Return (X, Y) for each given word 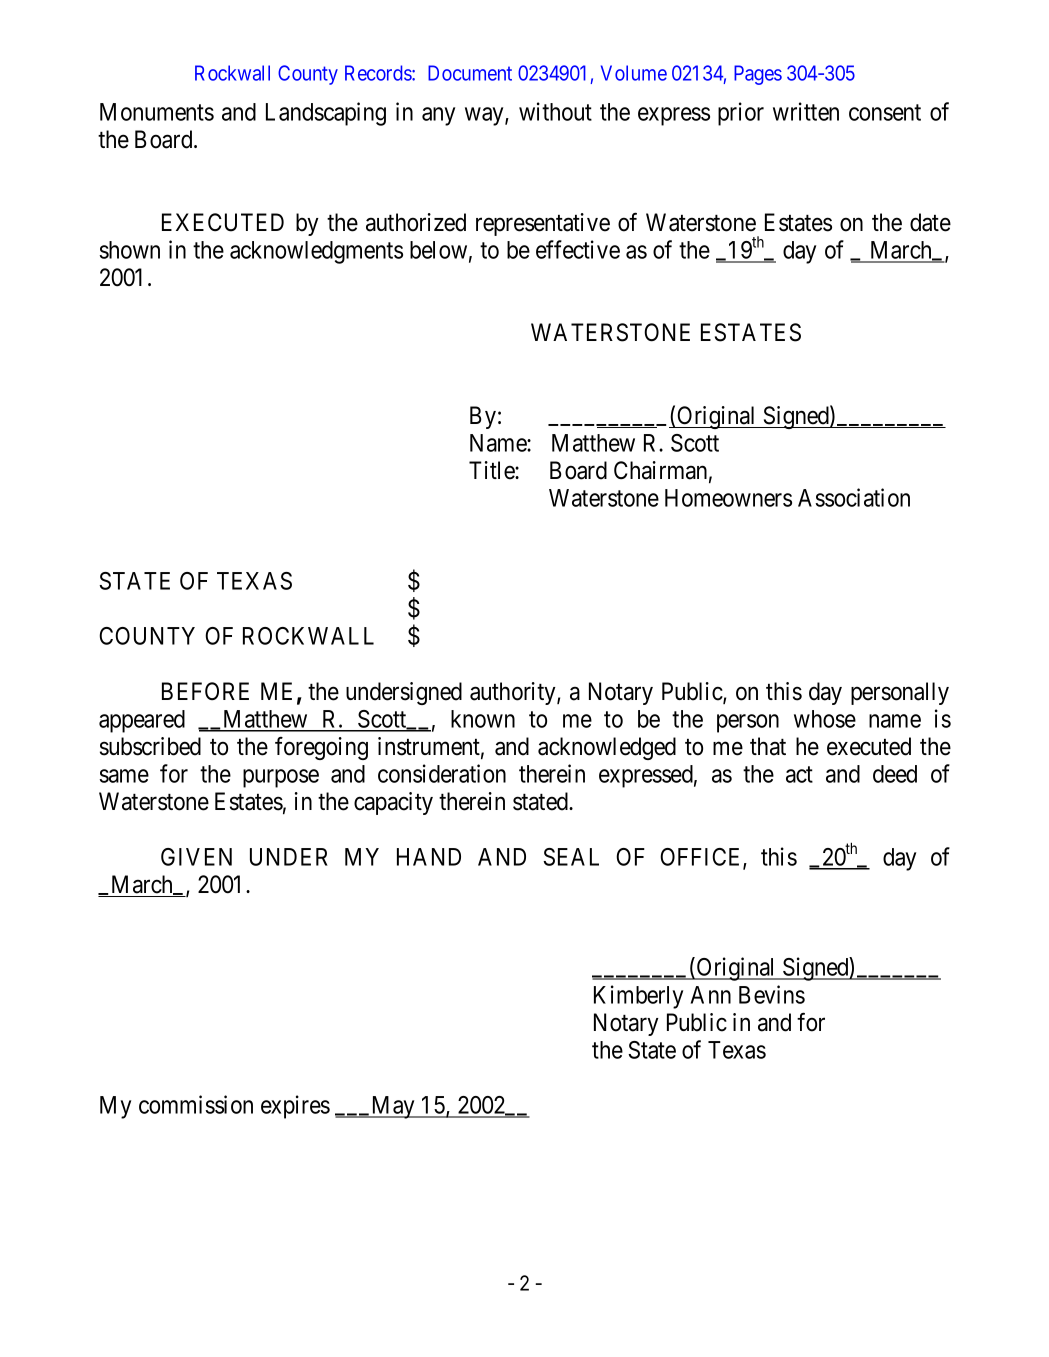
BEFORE (205, 691)
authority (514, 693)
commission (196, 1104)
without (555, 111)
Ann (711, 995)
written (806, 111)
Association (854, 497)
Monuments (157, 112)
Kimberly (638, 997)
